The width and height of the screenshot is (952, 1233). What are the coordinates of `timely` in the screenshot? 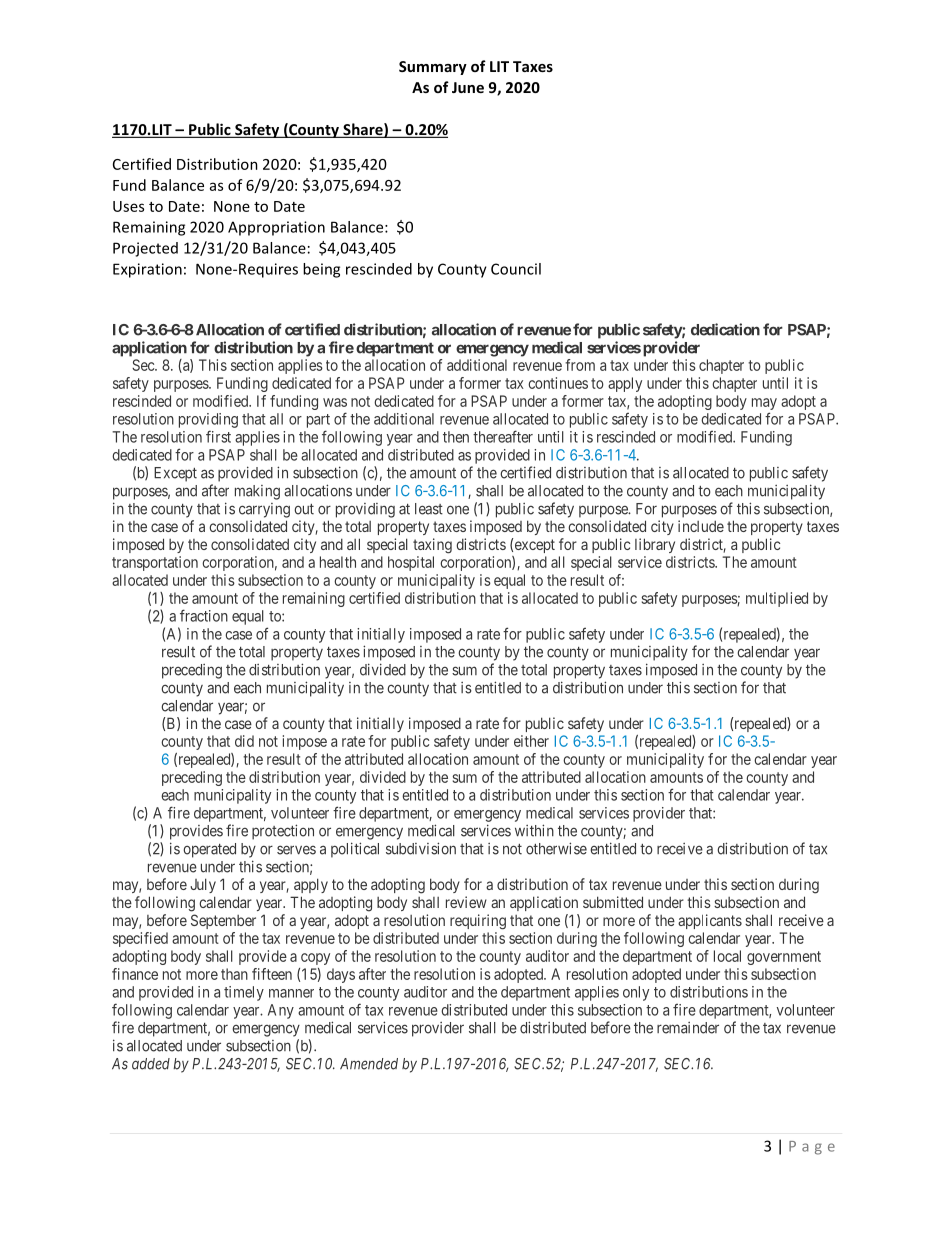 It's located at (244, 993).
